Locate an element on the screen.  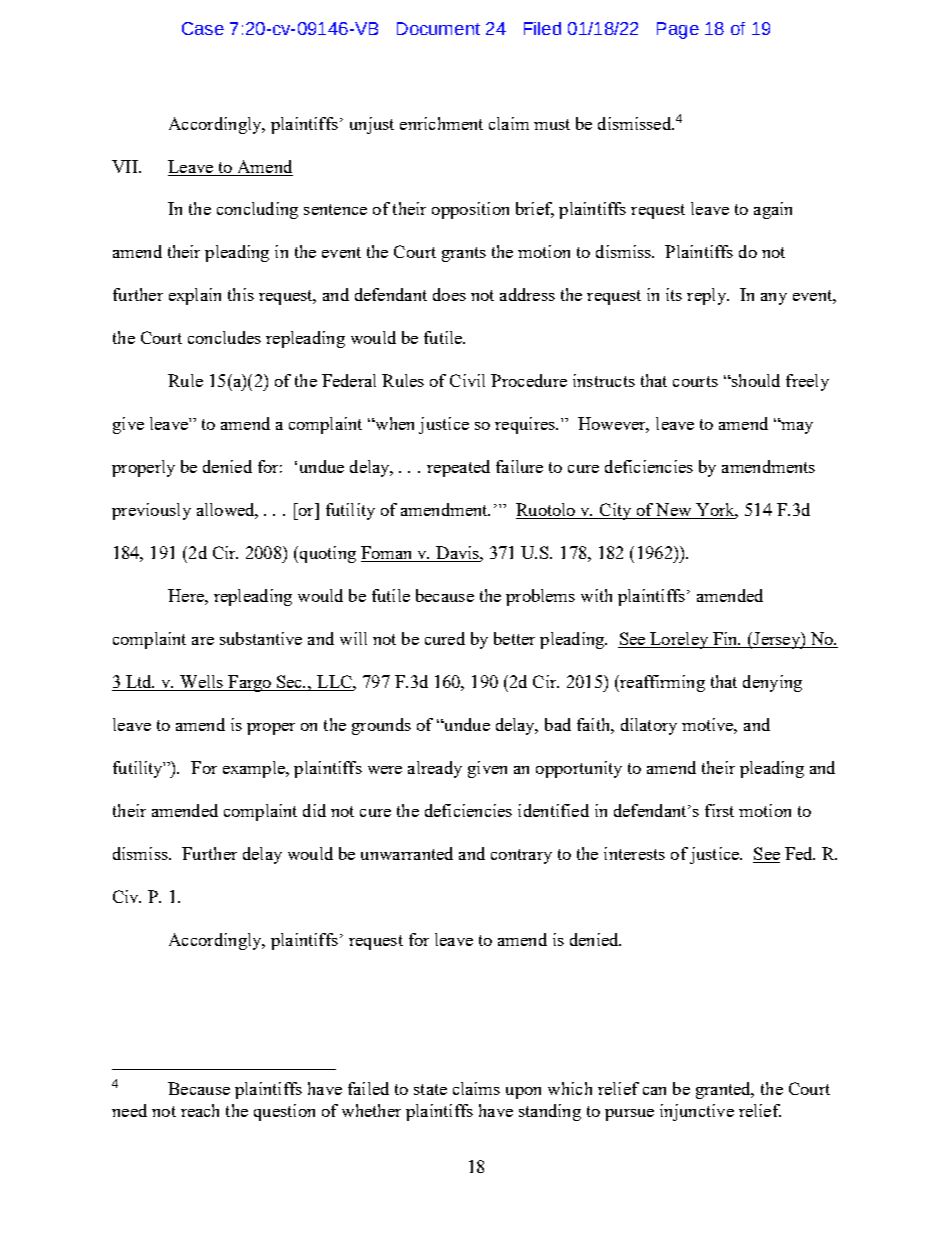
may is located at coordinates (796, 427).
